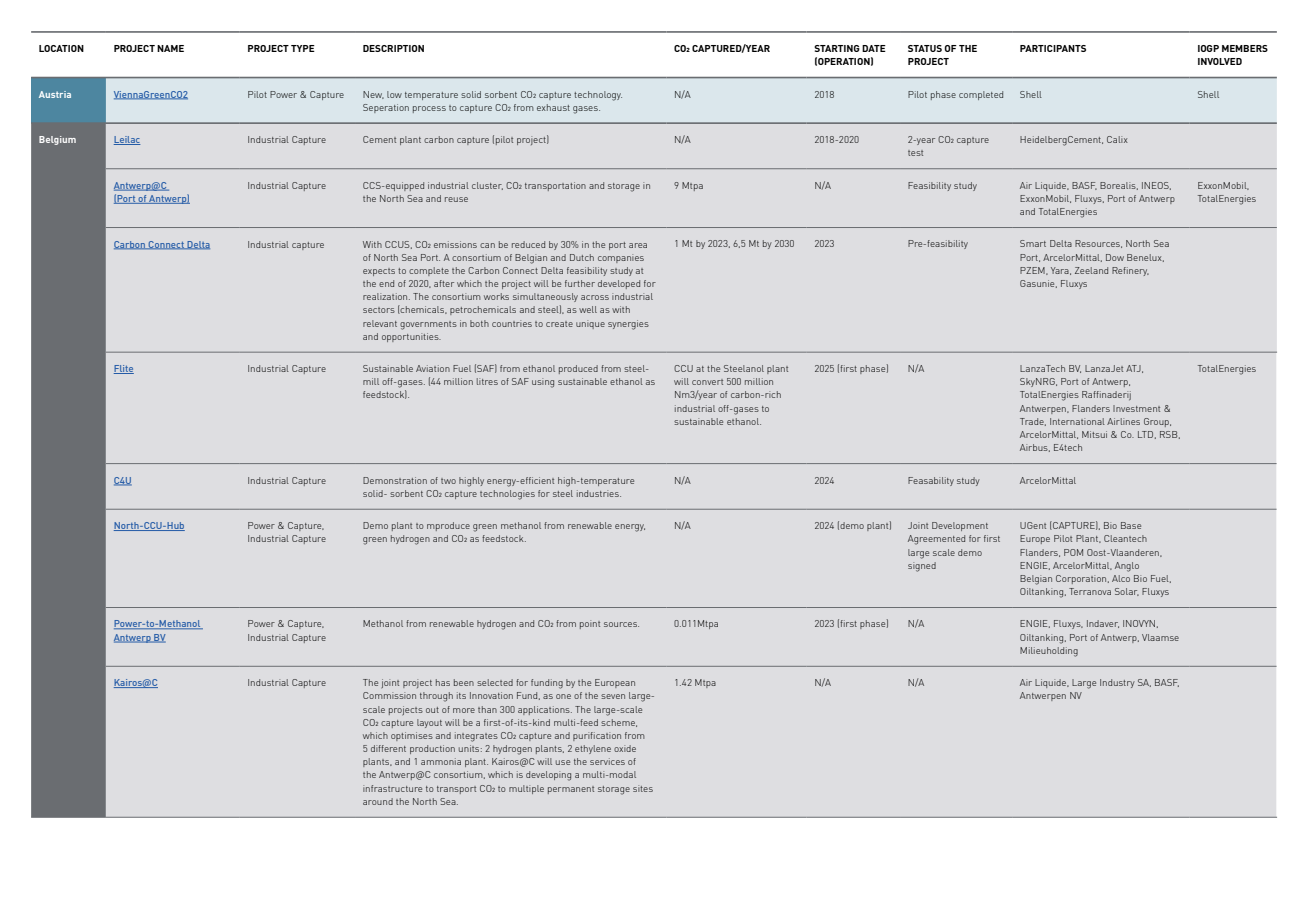 The image size is (1308, 924). What do you see at coordinates (1130, 271) in the screenshot?
I see `Refinery` at bounding box center [1130, 271].
